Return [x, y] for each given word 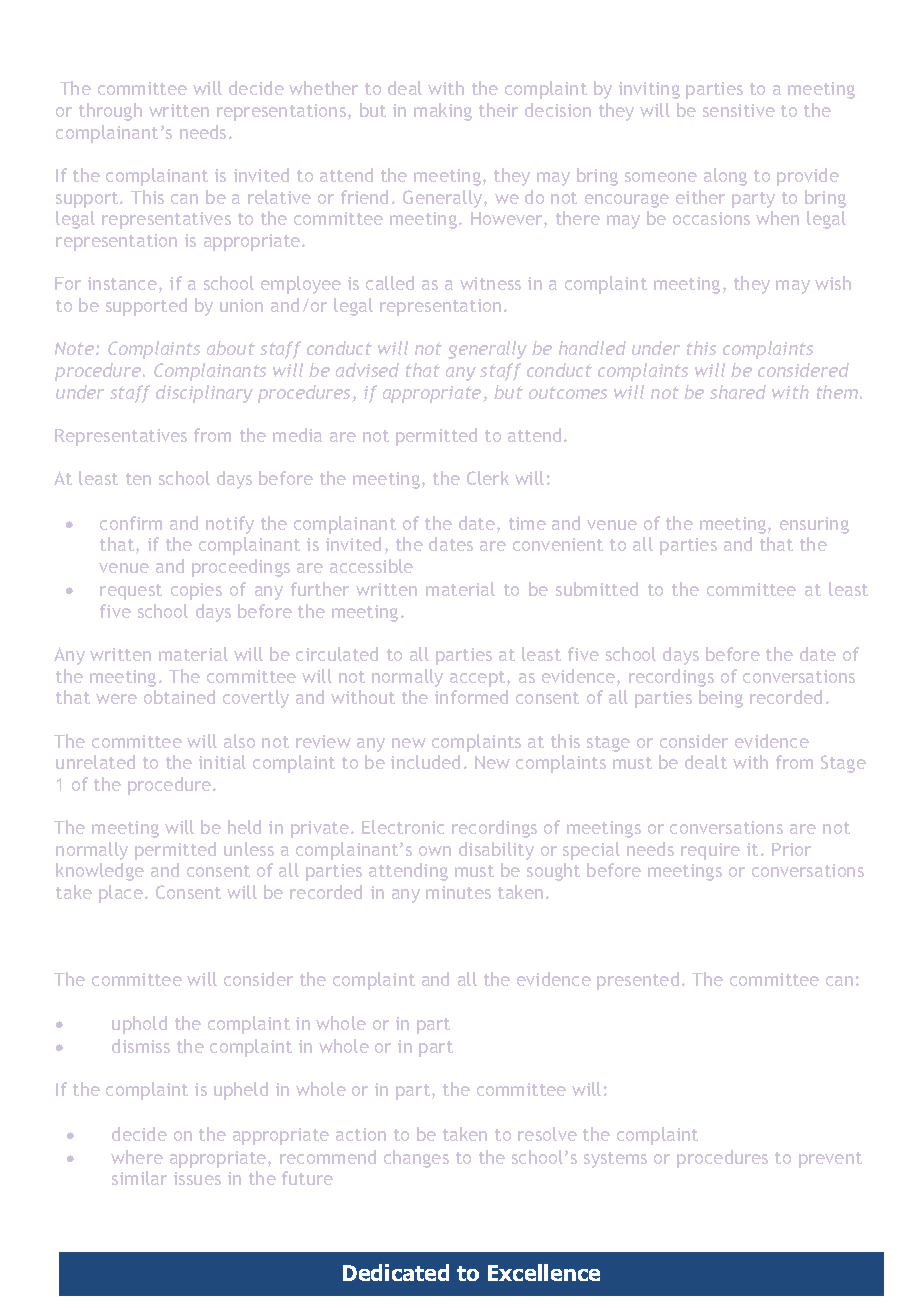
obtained [179, 697]
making [443, 112]
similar [139, 1178]
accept [479, 679]
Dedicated [396, 1272]
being [721, 699]
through [110, 112]
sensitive [739, 110]
